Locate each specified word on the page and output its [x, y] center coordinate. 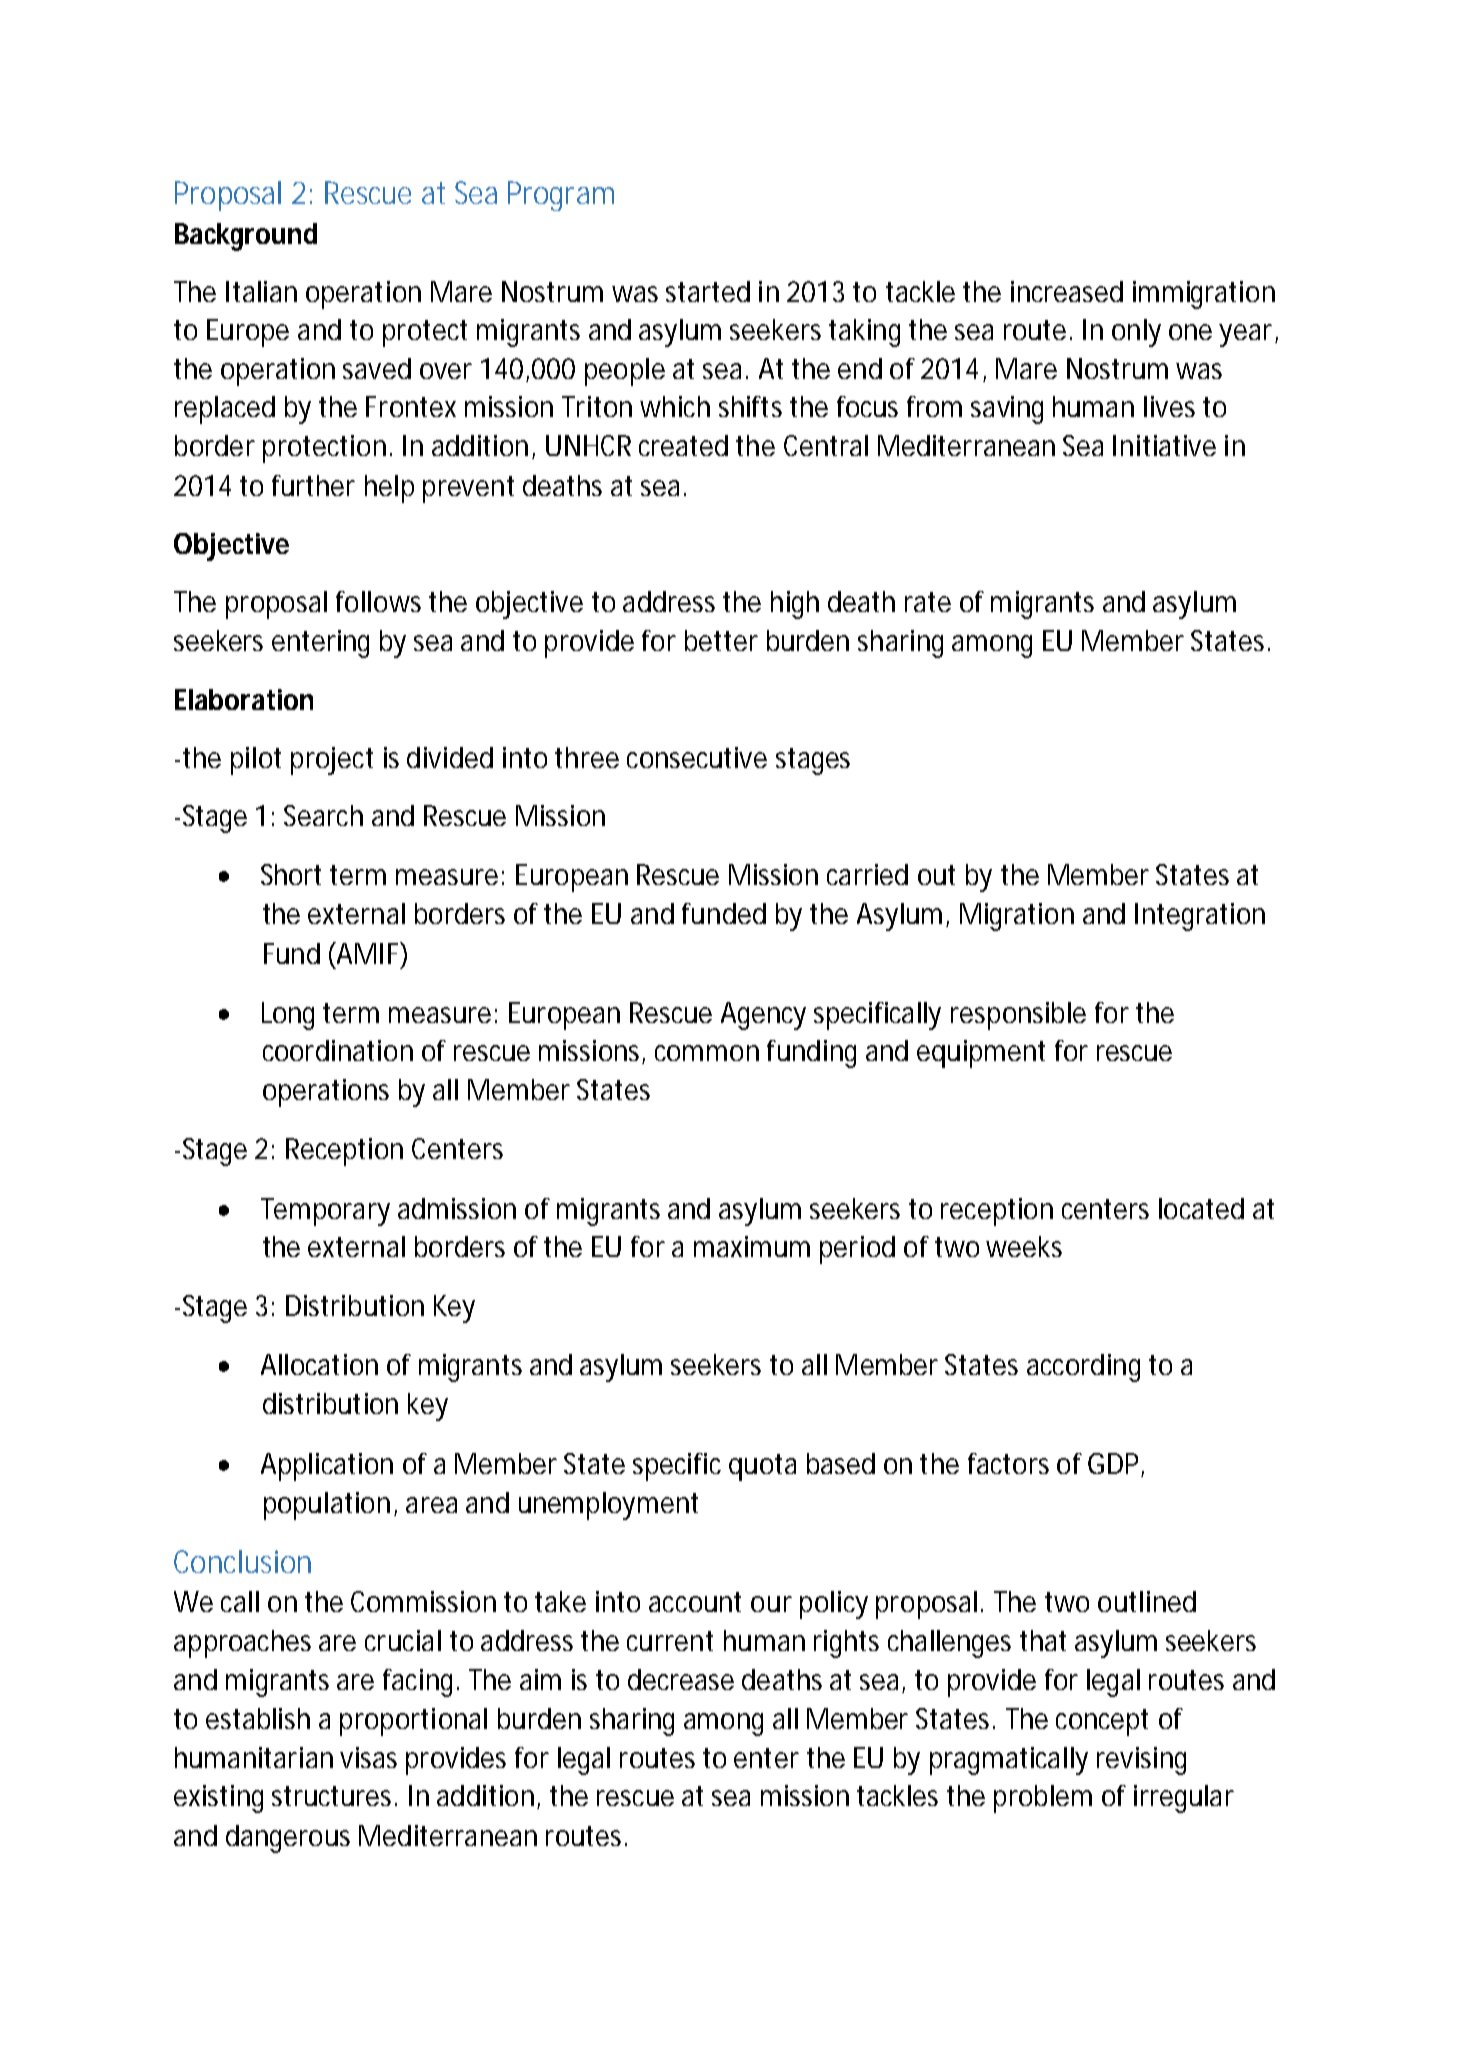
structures [334, 1796]
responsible [1018, 1016]
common [707, 1053]
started [708, 291]
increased [1067, 291]
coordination [338, 1050]
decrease [681, 1679]
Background [246, 237]
